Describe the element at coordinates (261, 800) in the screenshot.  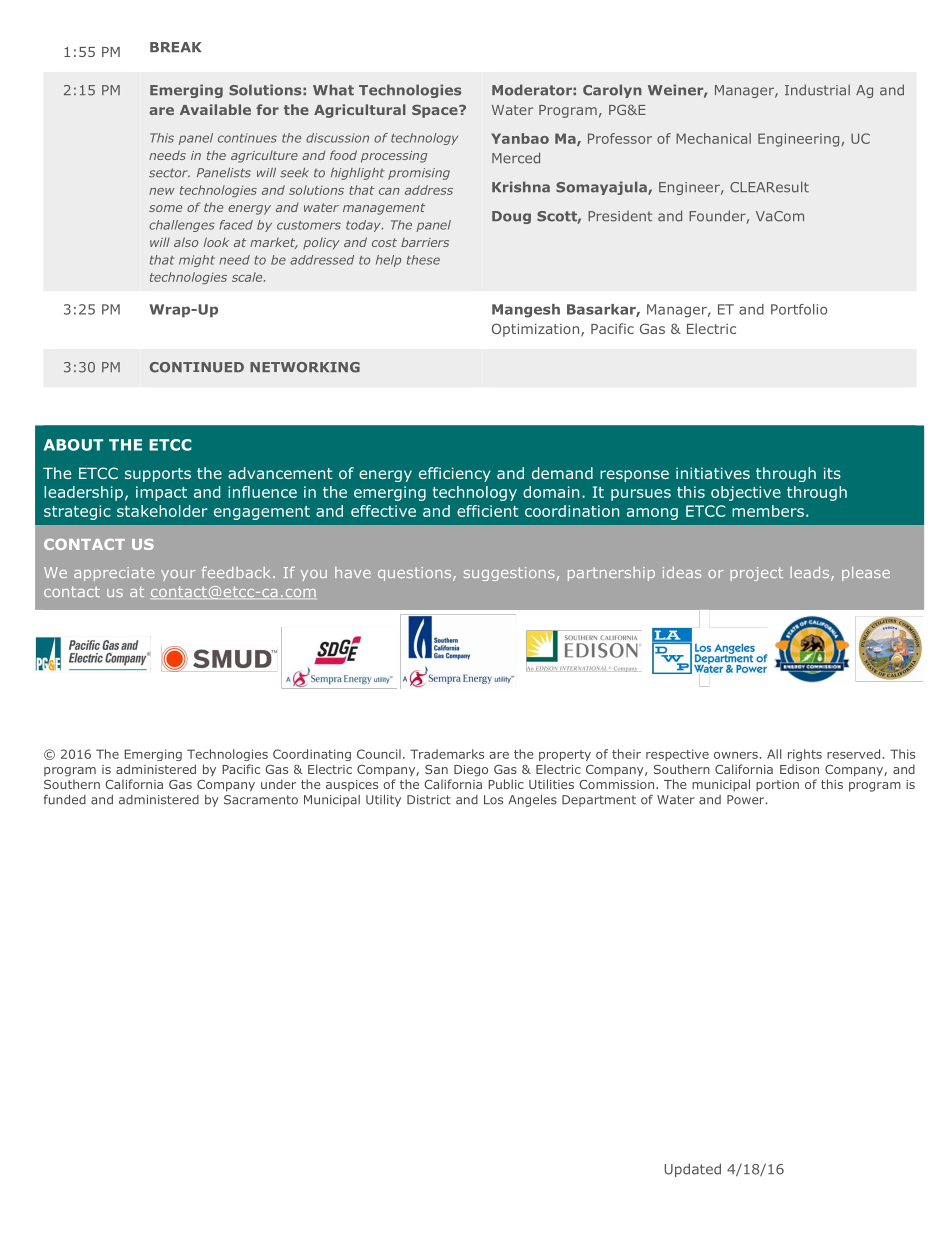
I see `Sacramento` at that location.
